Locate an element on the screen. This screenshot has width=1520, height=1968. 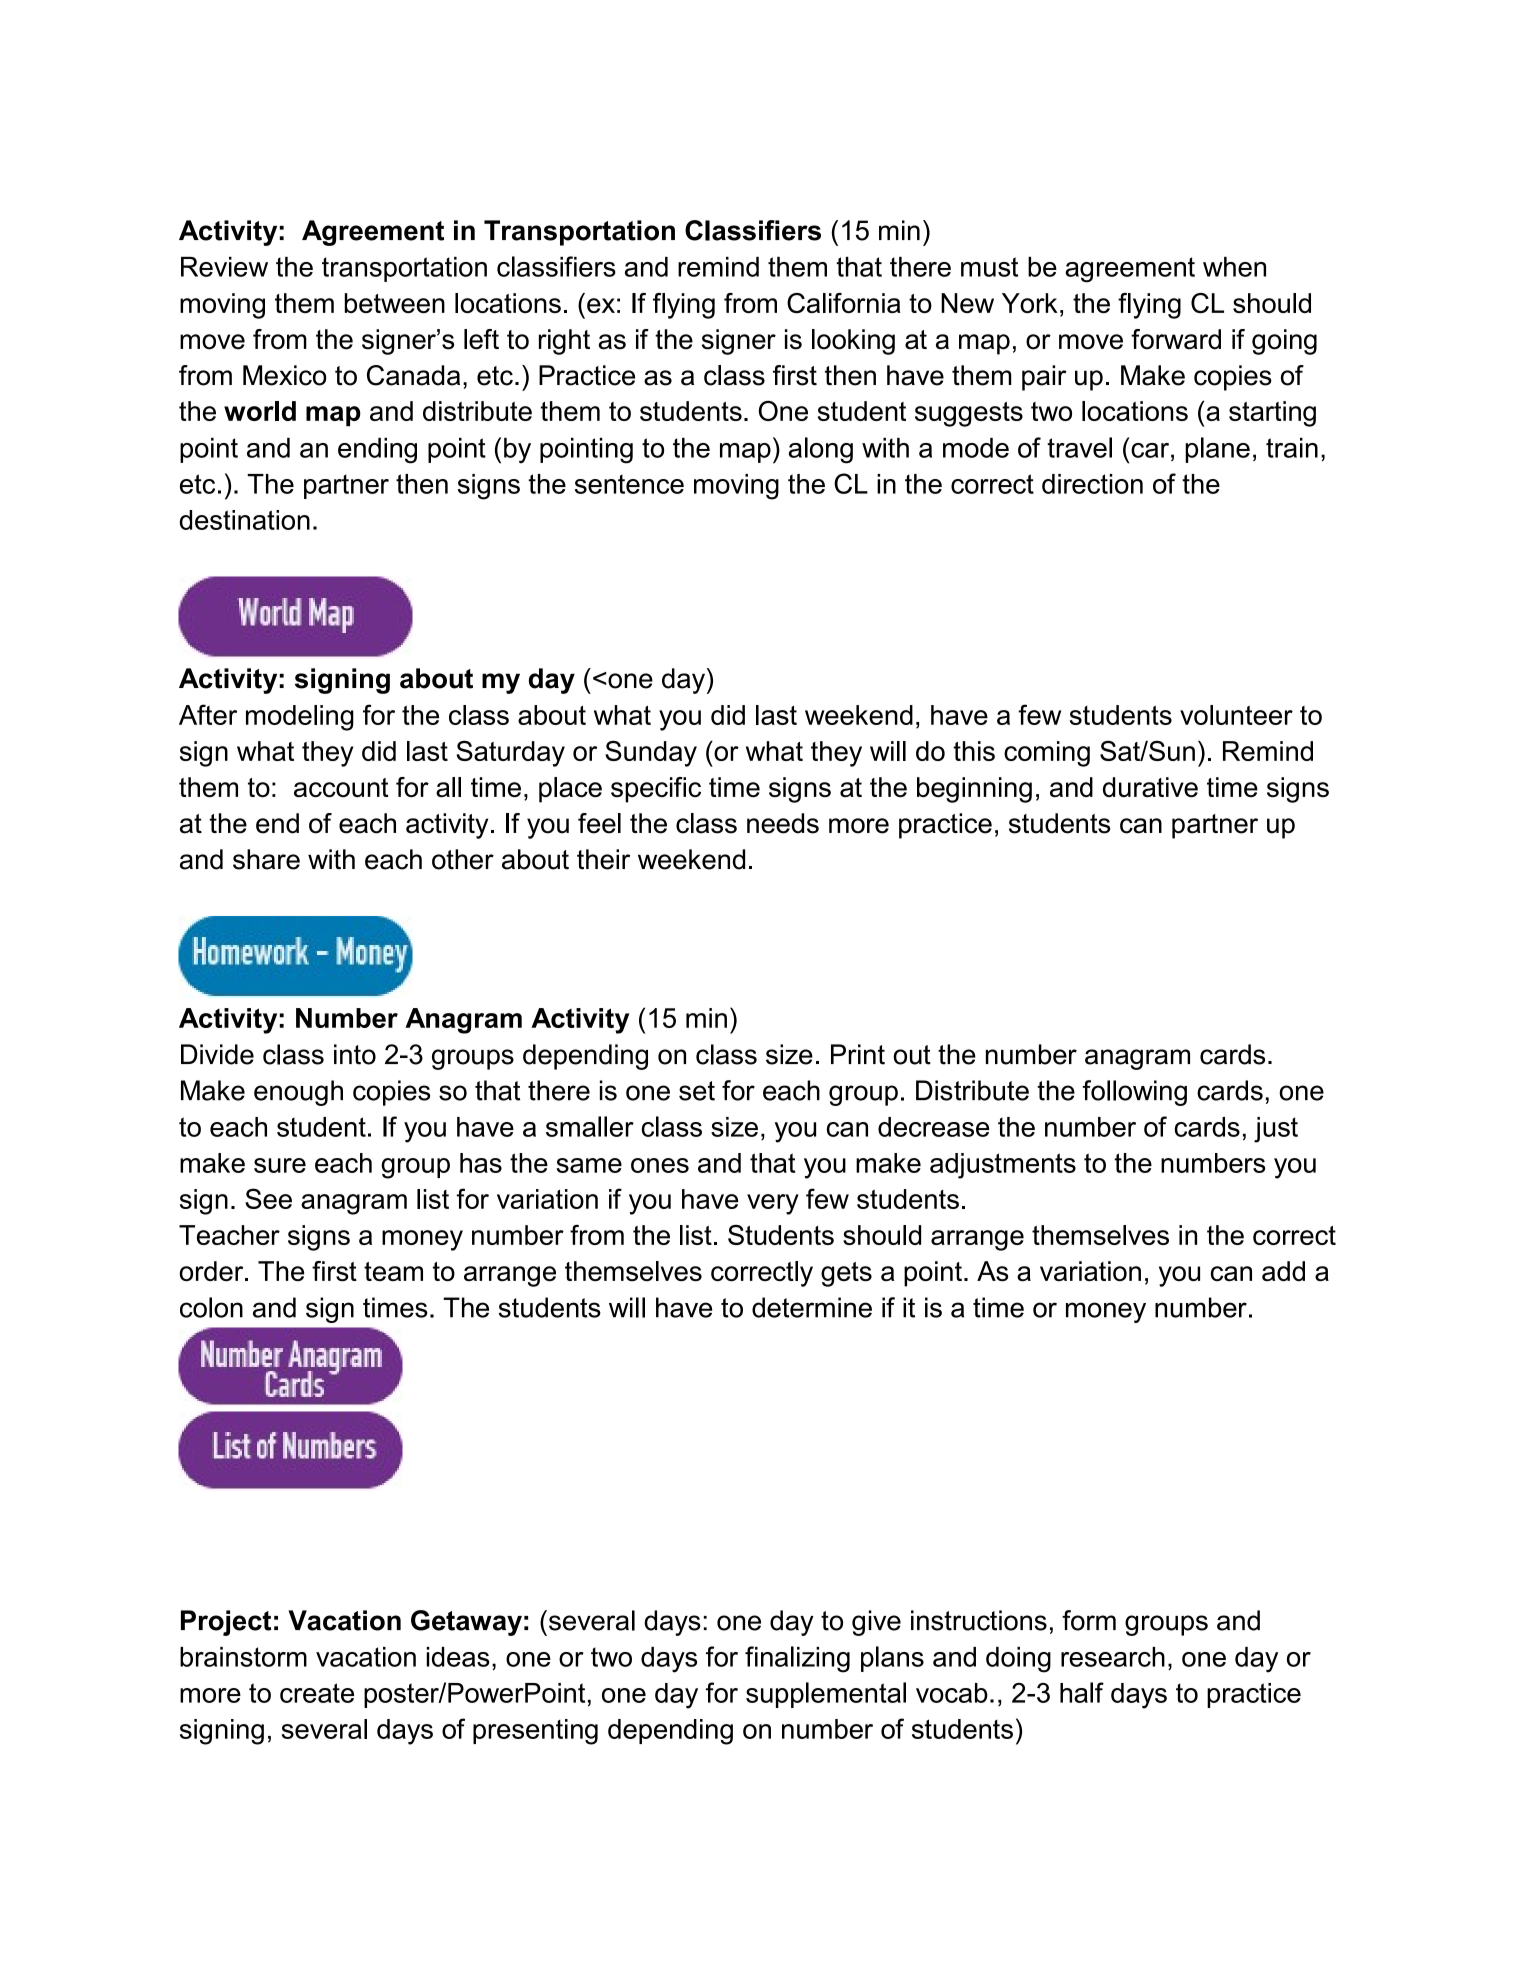
California is located at coordinates (844, 303).
